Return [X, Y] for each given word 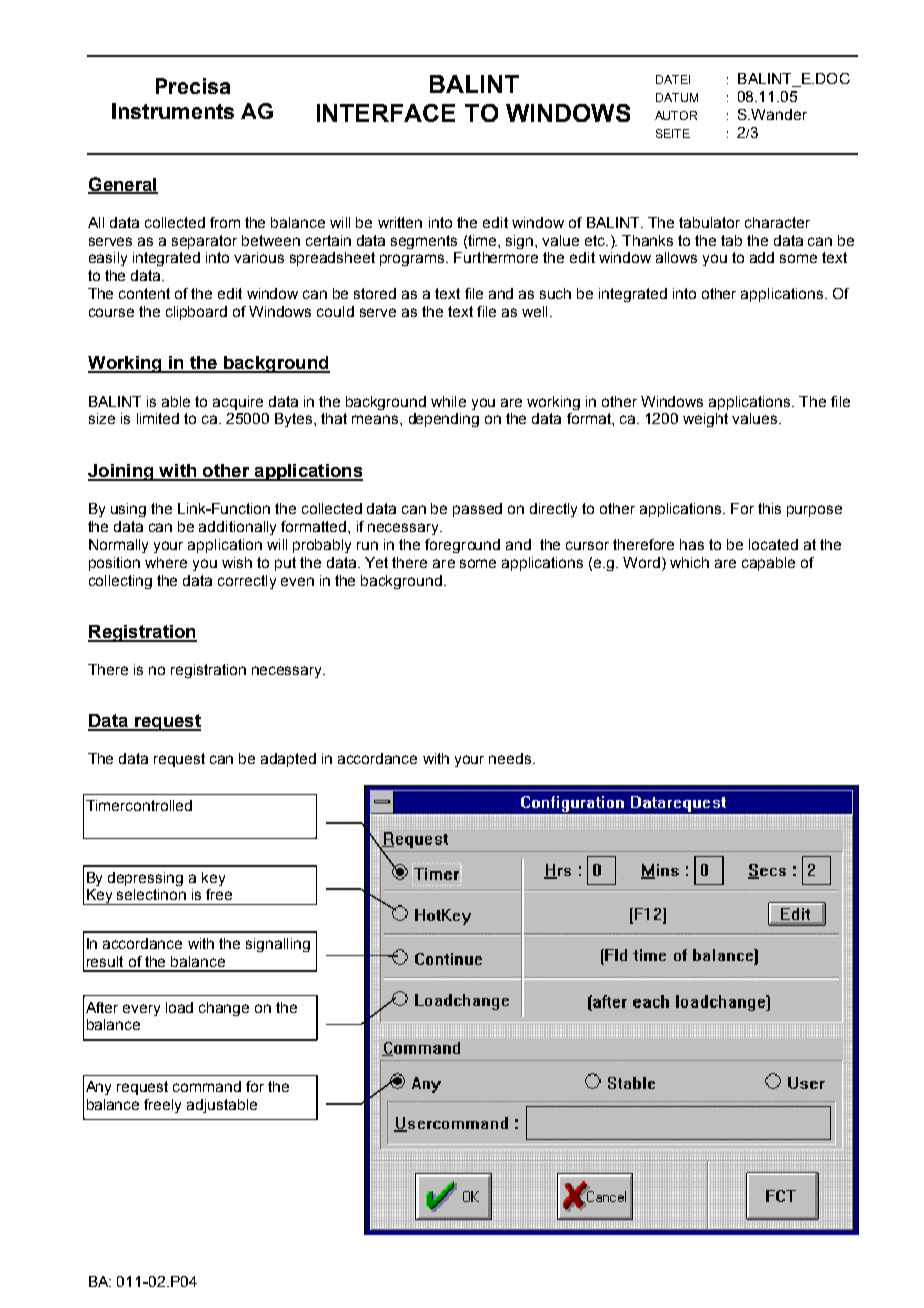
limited [158, 418]
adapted [288, 760]
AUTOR [676, 115]
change [224, 1009]
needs [511, 758]
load [179, 1007]
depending [444, 420]
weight [705, 420]
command [207, 1086]
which [689, 562]
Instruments [173, 111]
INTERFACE [386, 113]
